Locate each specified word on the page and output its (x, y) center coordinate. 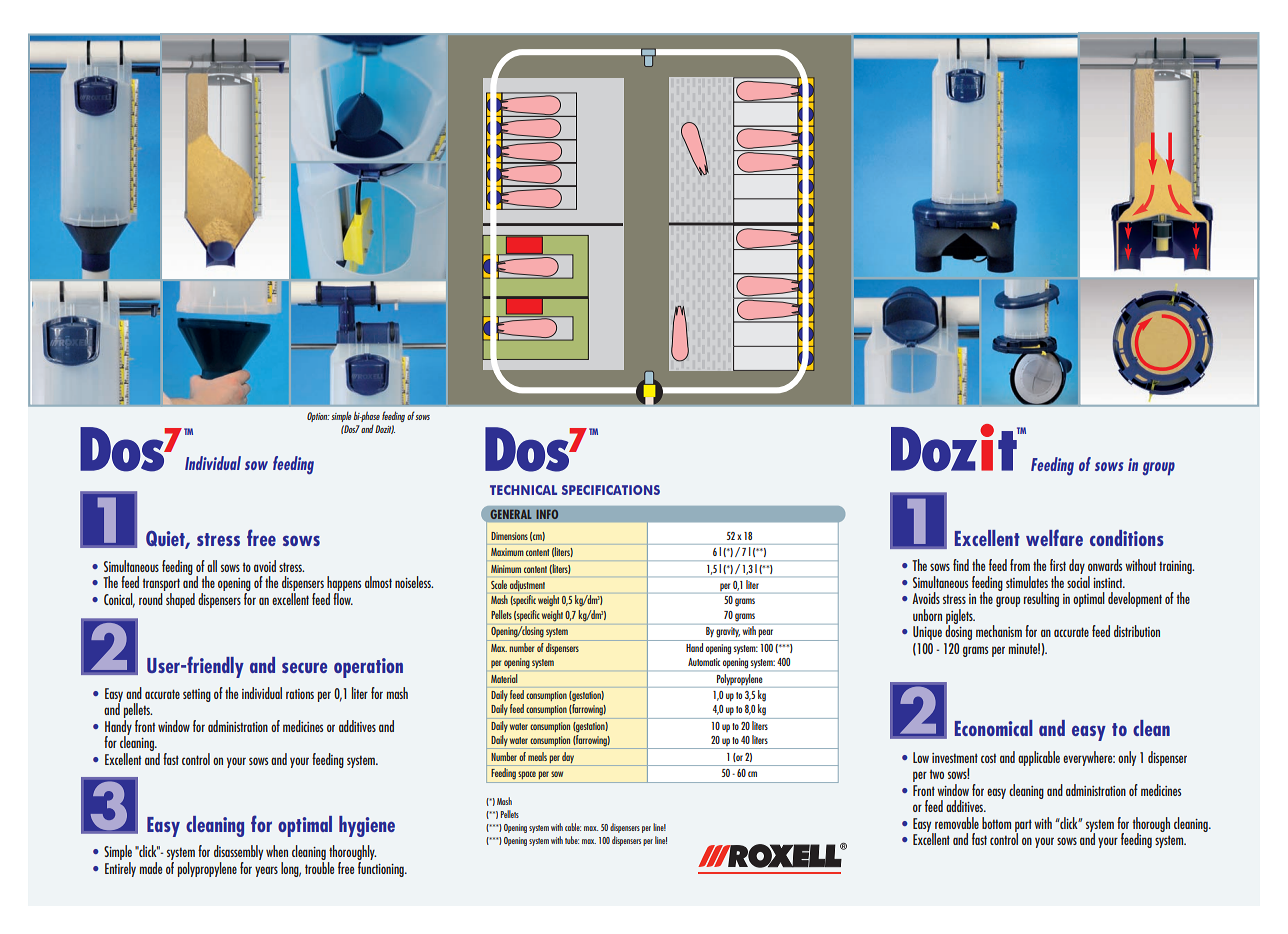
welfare (1054, 537)
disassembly (238, 854)
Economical (994, 728)
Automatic (704, 662)
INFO (547, 514)
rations (300, 694)
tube (572, 840)
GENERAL (511, 514)
